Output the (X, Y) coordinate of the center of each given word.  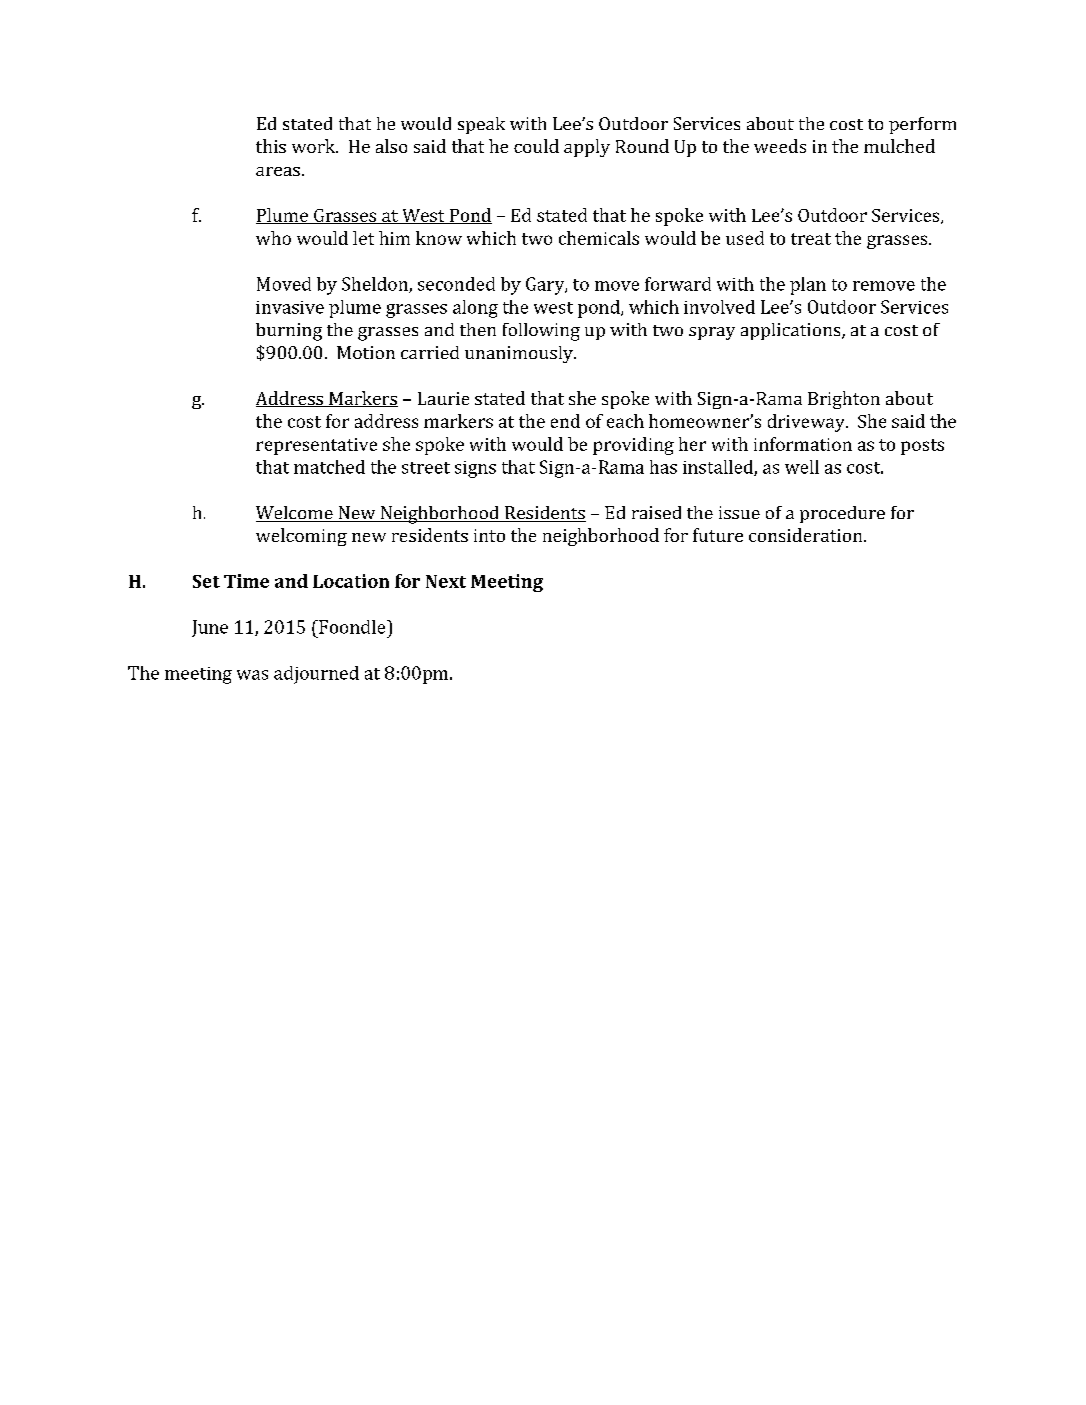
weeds (780, 146)
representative (316, 446)
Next (446, 581)
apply (587, 148)
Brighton (844, 400)
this (271, 146)
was (252, 675)
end (565, 421)
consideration (807, 535)
